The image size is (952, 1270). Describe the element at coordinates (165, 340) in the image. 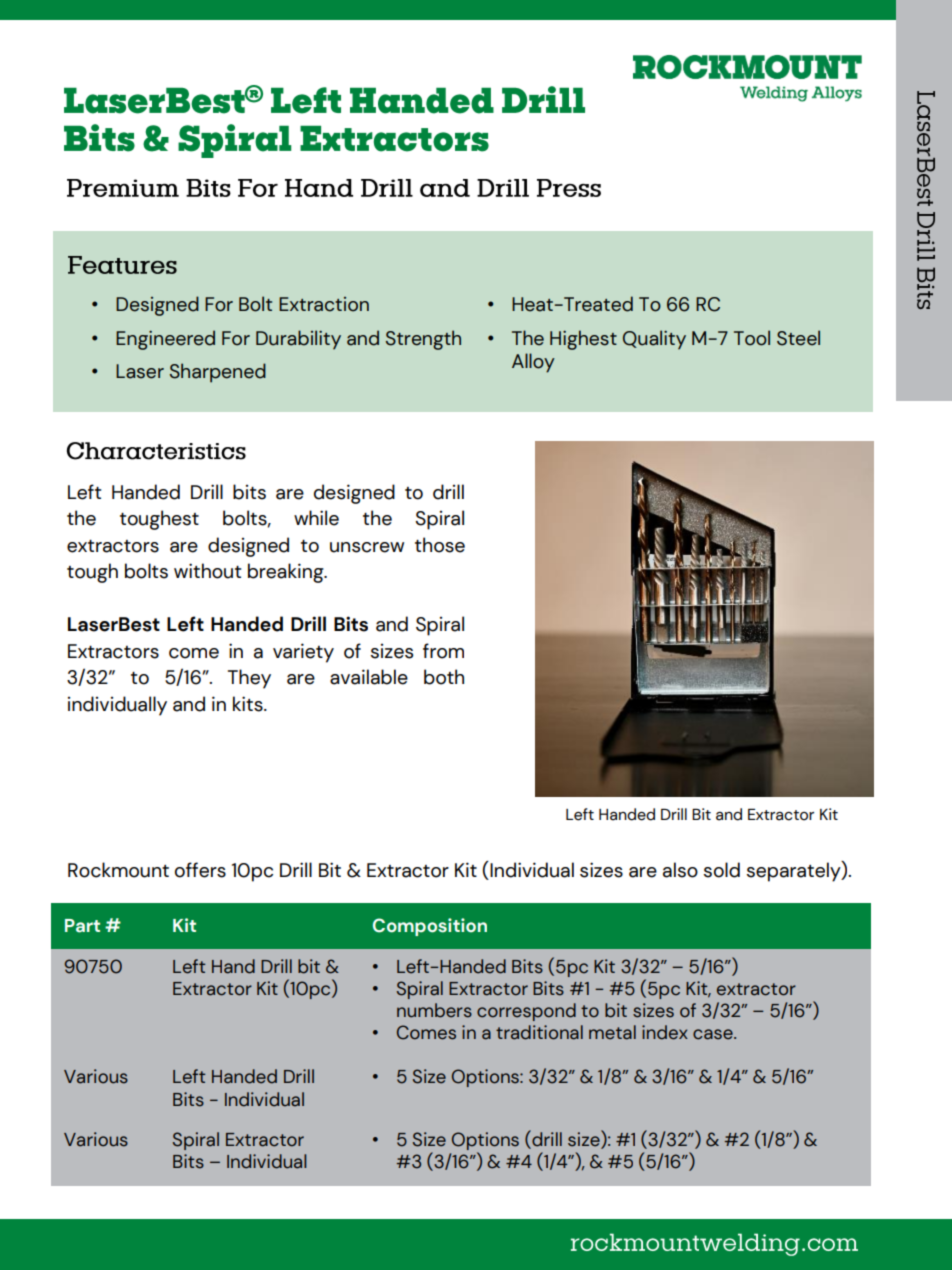

I see `Engineered` at that location.
